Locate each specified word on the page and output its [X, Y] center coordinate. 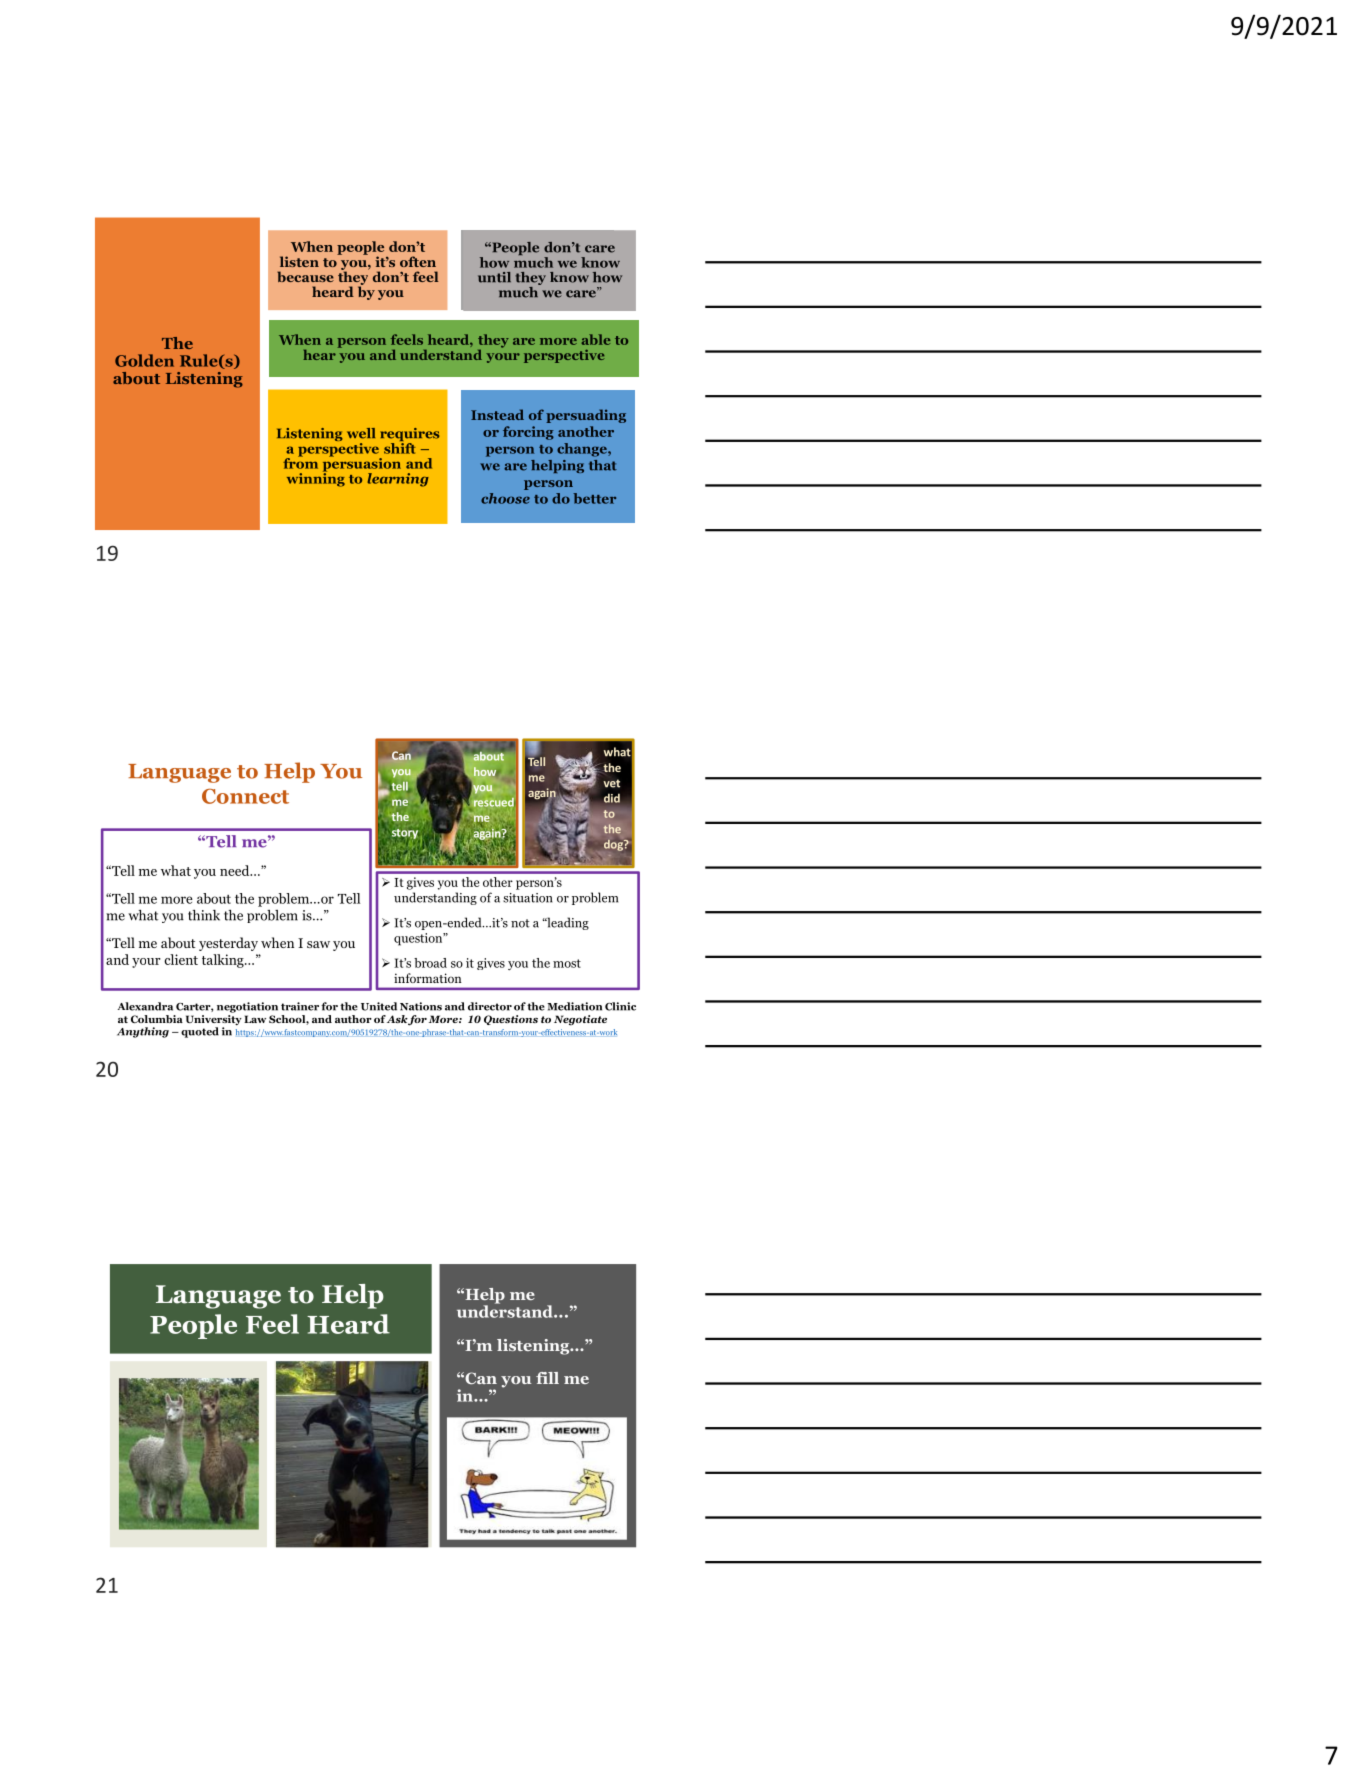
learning [398, 480]
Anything [143, 1032]
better [594, 498]
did [612, 798]
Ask [397, 1019]
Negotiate [580, 1020]
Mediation [574, 1006]
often [418, 261]
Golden [144, 360]
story [405, 834]
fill [547, 1378]
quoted [200, 1032]
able [596, 339]
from [300, 462]
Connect [245, 796]
